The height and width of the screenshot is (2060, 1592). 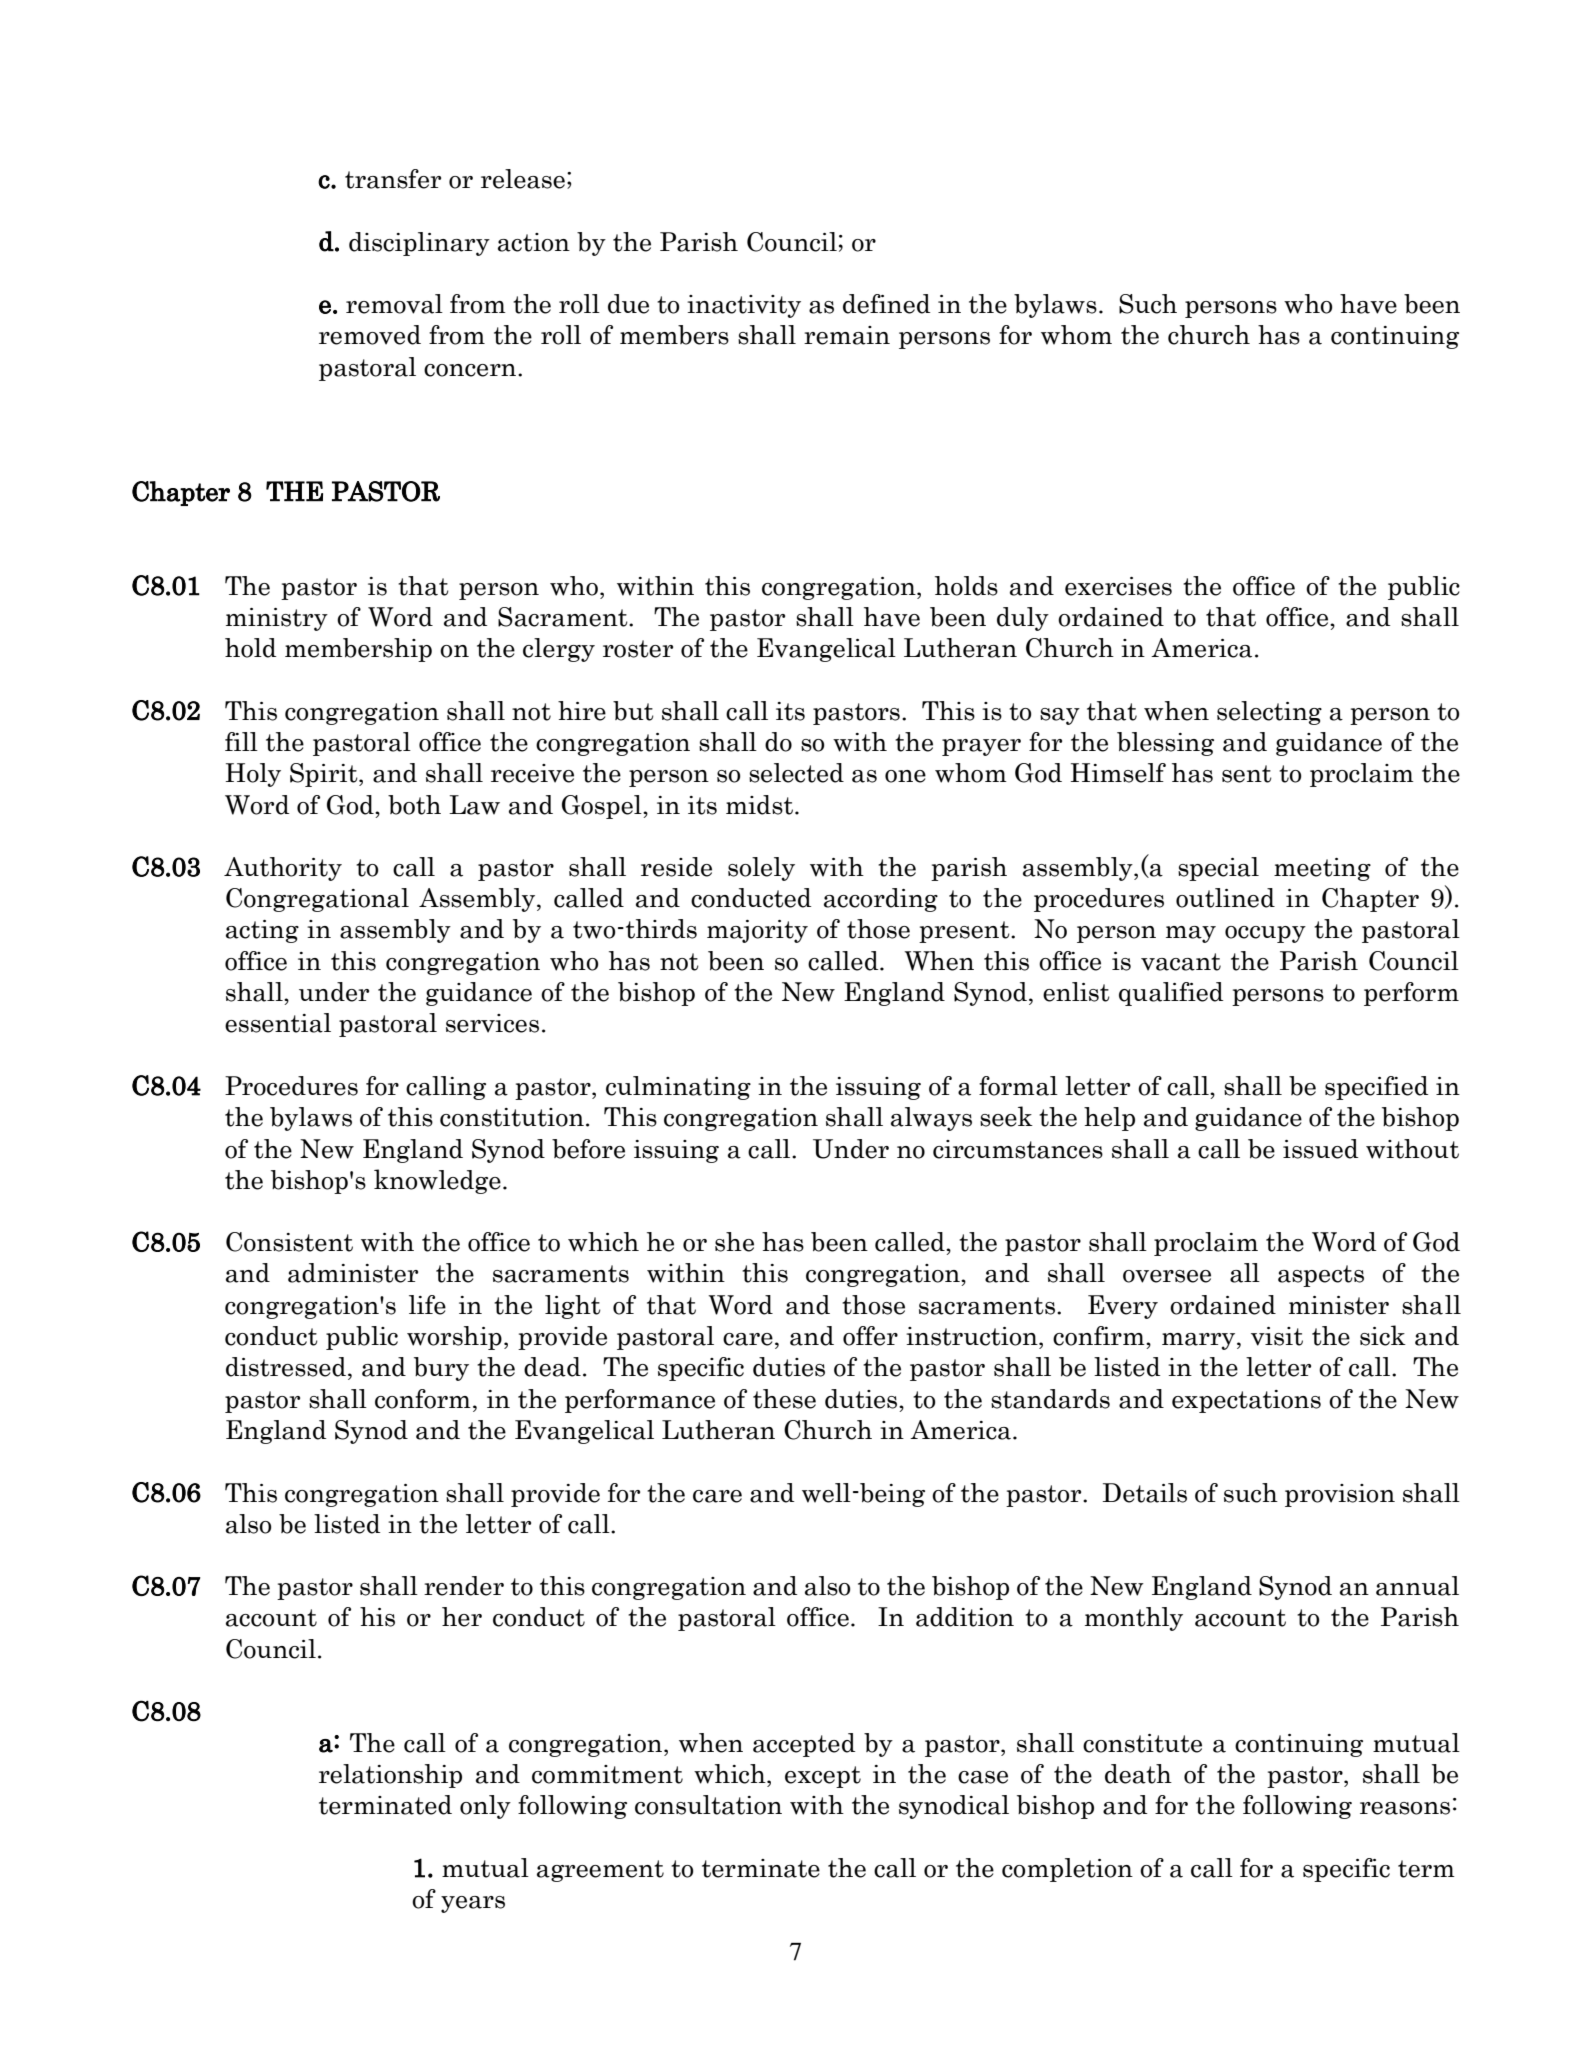 I want to click on relationship, so click(x=390, y=1776).
